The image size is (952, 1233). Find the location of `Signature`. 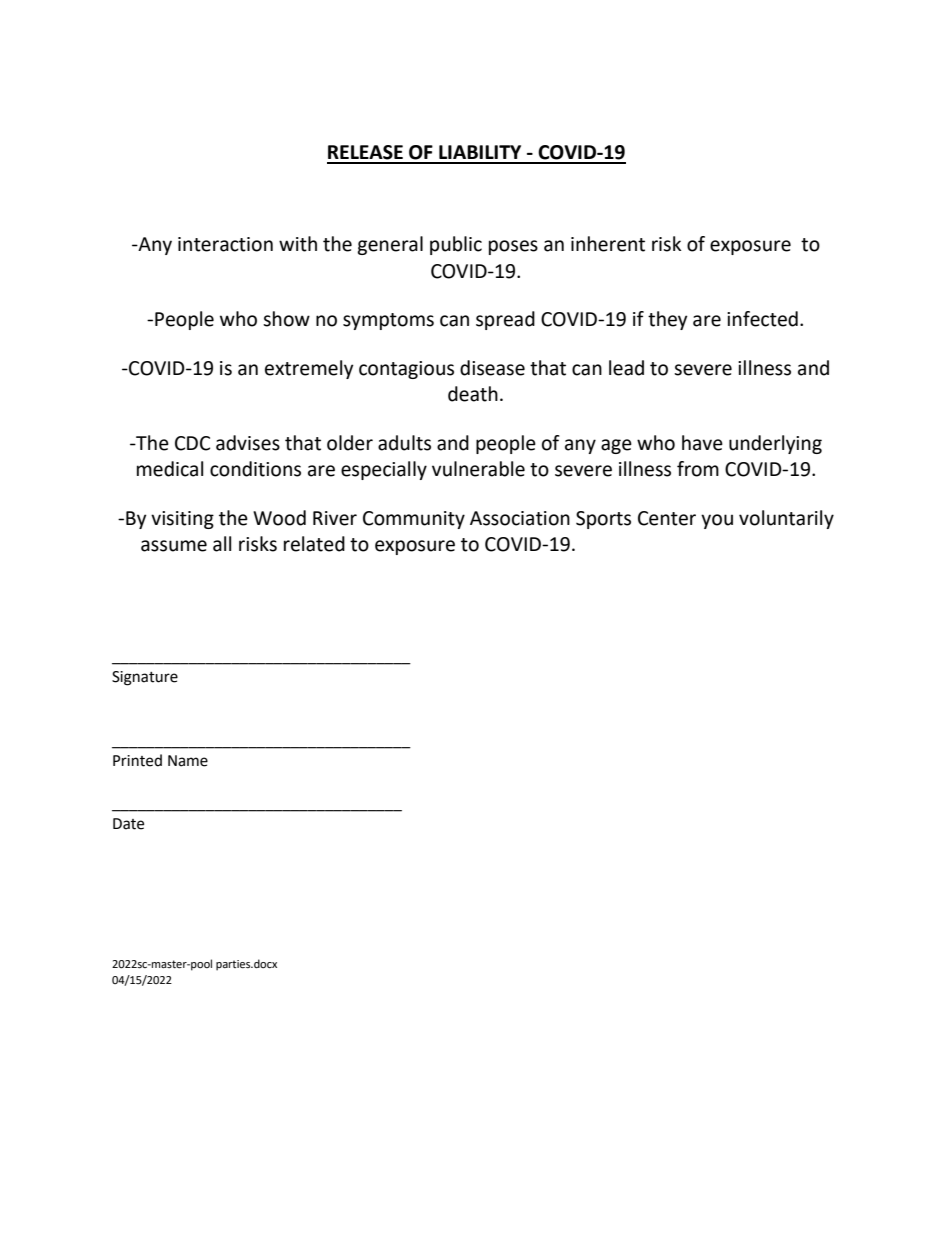

Signature is located at coordinates (145, 678).
